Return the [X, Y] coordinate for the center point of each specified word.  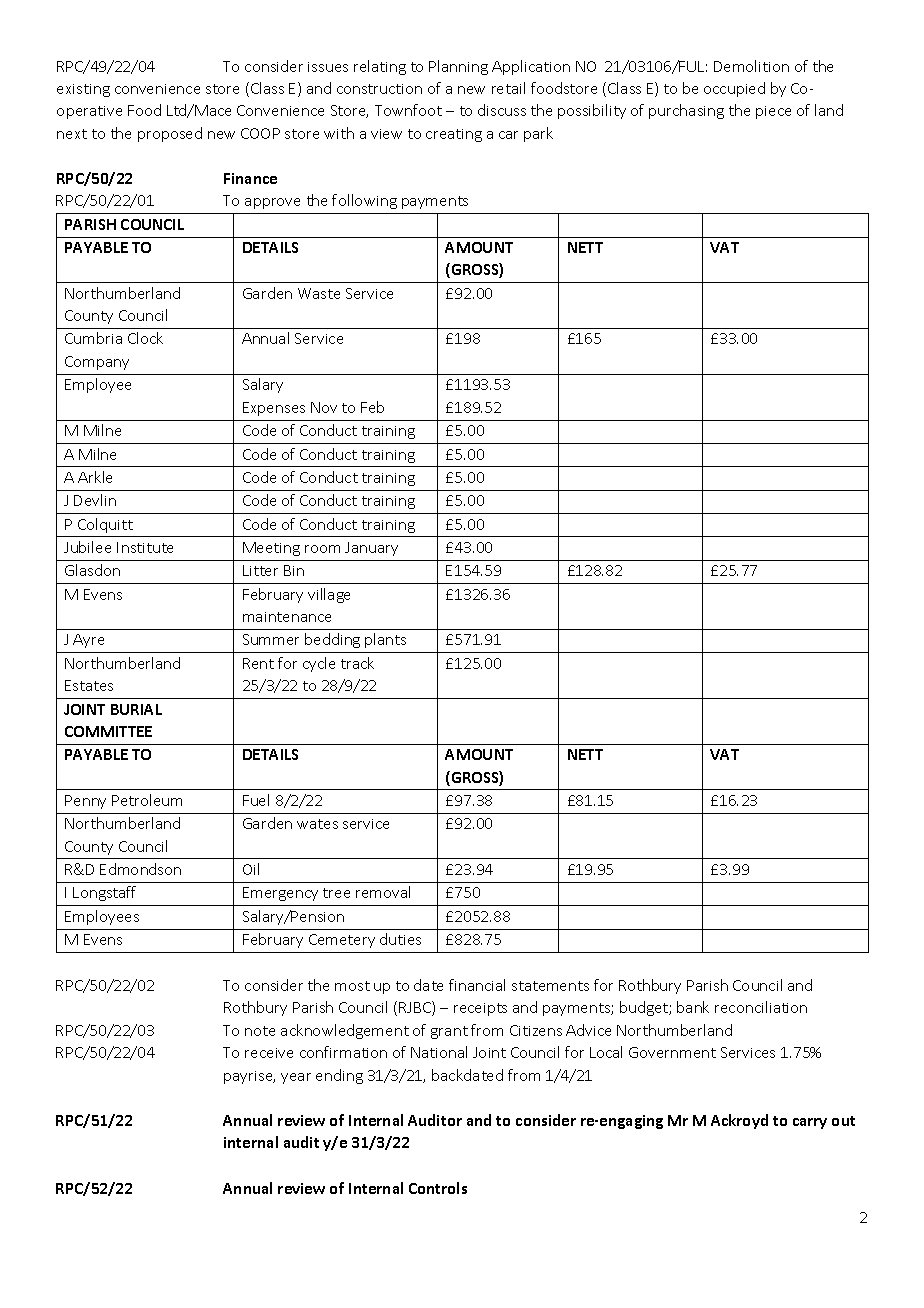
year [296, 1078]
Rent [258, 663]
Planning [458, 67]
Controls [438, 1188]
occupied [734, 89]
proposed [170, 134]
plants [385, 640]
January [371, 549]
